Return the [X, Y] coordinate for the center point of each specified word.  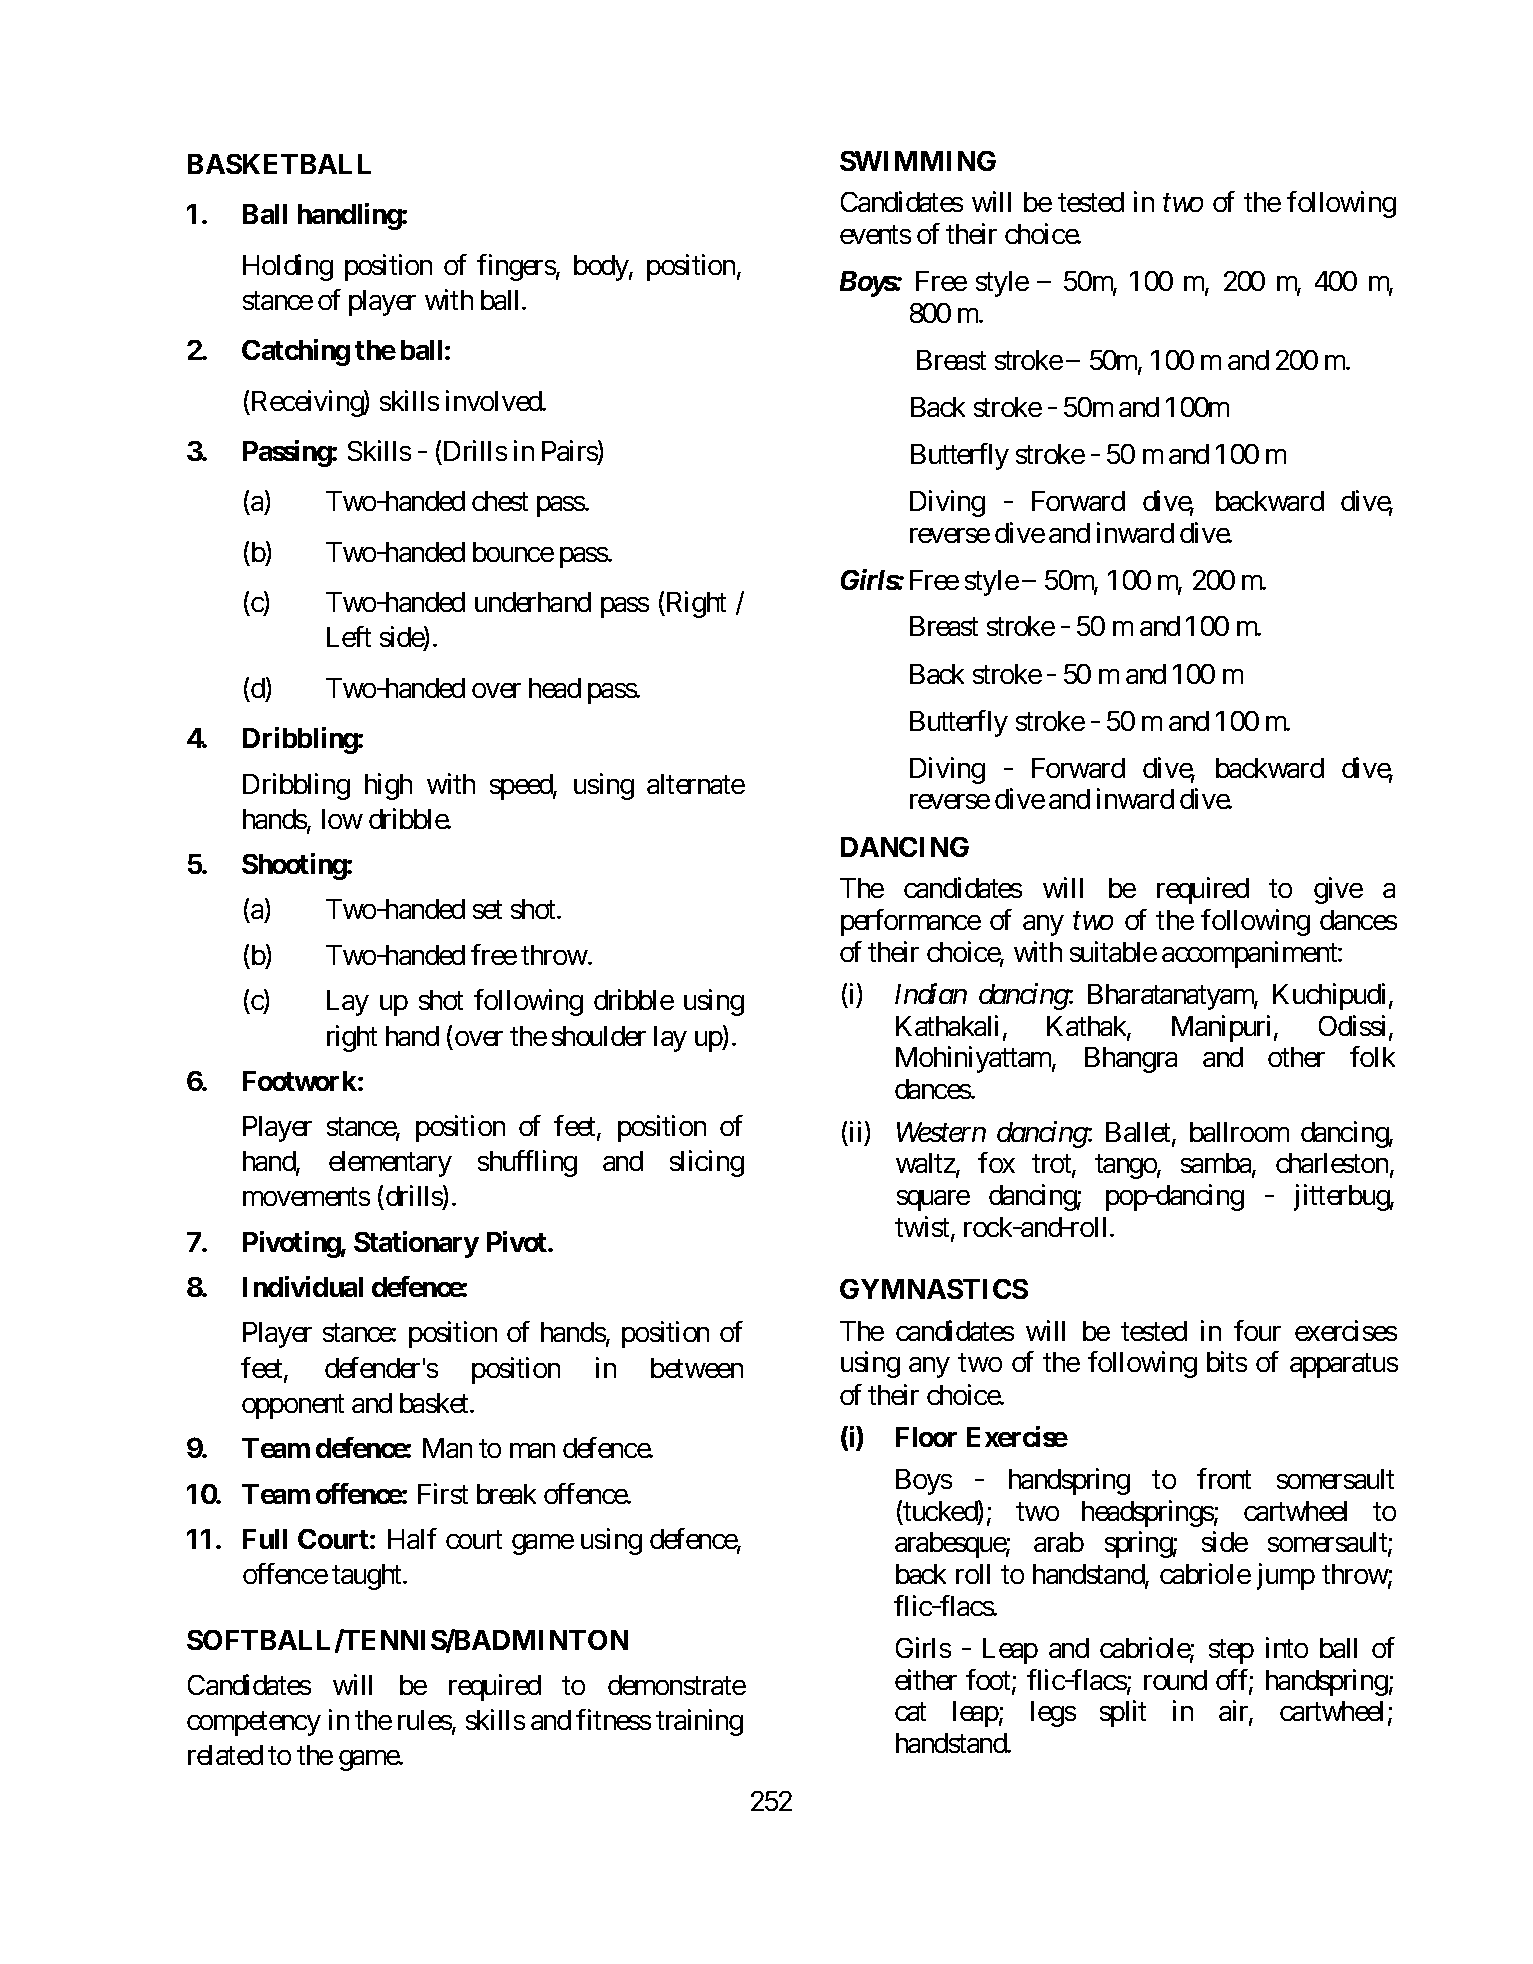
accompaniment [1250, 954]
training [699, 1722]
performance [911, 922]
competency [254, 1724]
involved [494, 400]
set [487, 910]
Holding [288, 267]
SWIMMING [918, 161]
